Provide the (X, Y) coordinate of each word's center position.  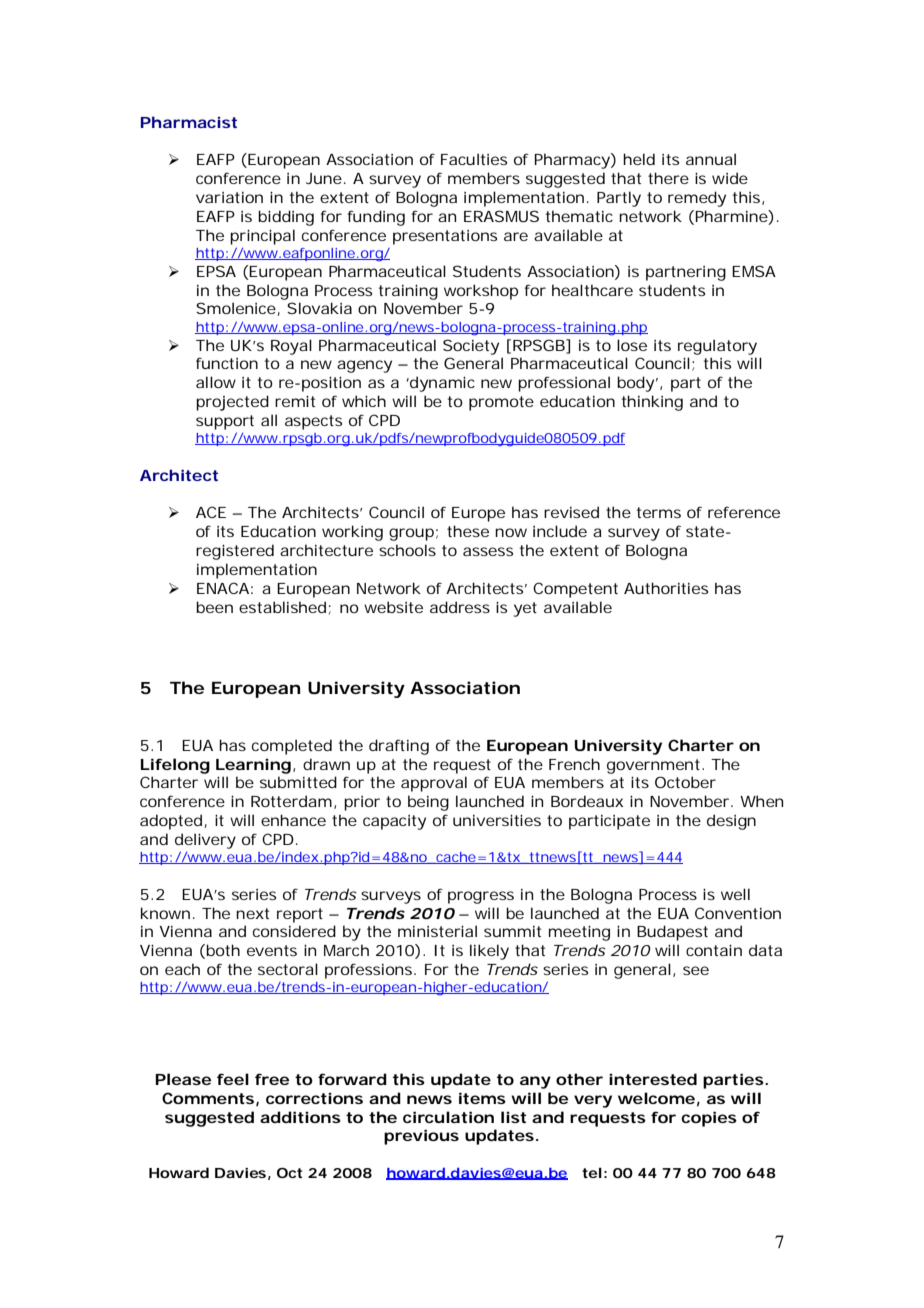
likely (489, 952)
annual (711, 159)
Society (471, 347)
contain (714, 950)
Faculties (474, 159)
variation (229, 197)
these (468, 531)
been (214, 607)
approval (434, 784)
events (272, 950)
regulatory (717, 347)
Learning (253, 766)
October (685, 782)
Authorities (666, 588)
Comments (208, 1098)
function (227, 363)
